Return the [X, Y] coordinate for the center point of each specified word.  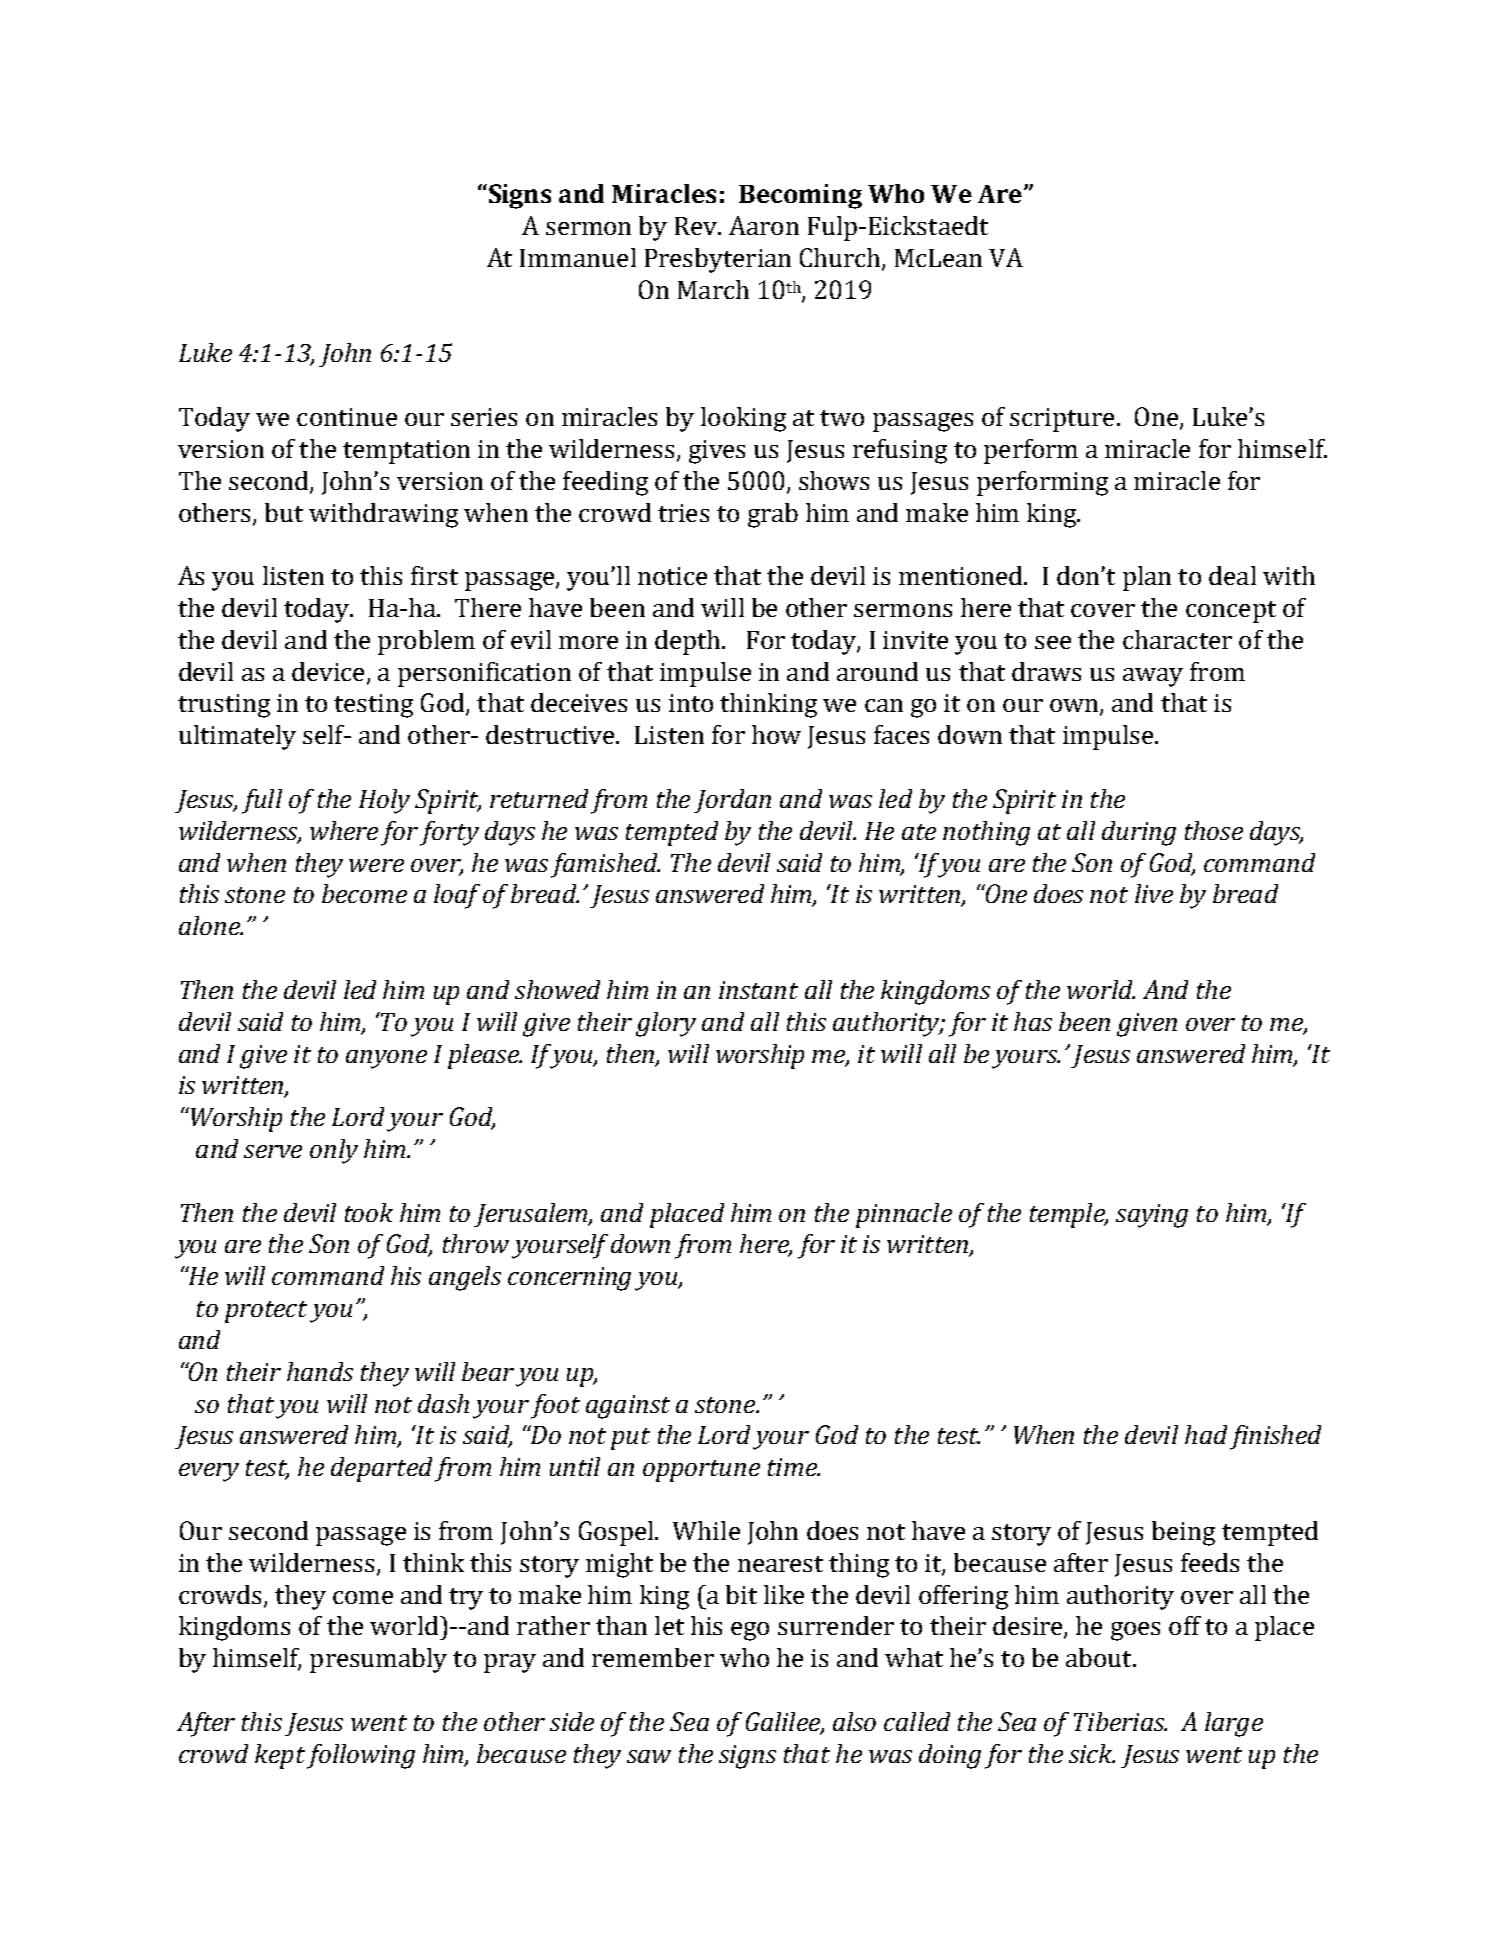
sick [1092, 1753]
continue [347, 417]
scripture [1062, 420]
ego [750, 1631]
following [361, 1756]
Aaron [764, 225]
